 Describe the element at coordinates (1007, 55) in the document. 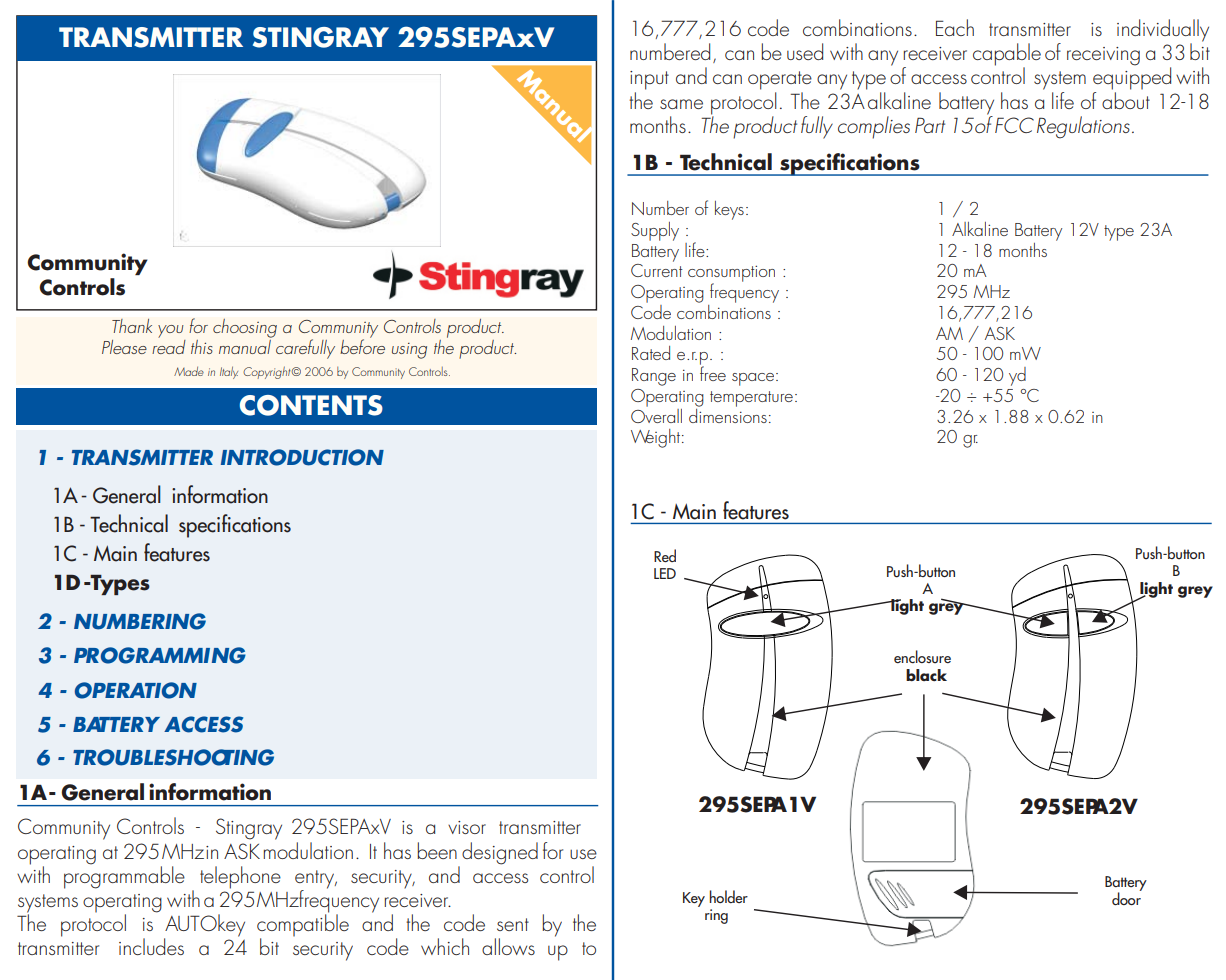

I see `capable` at that location.
